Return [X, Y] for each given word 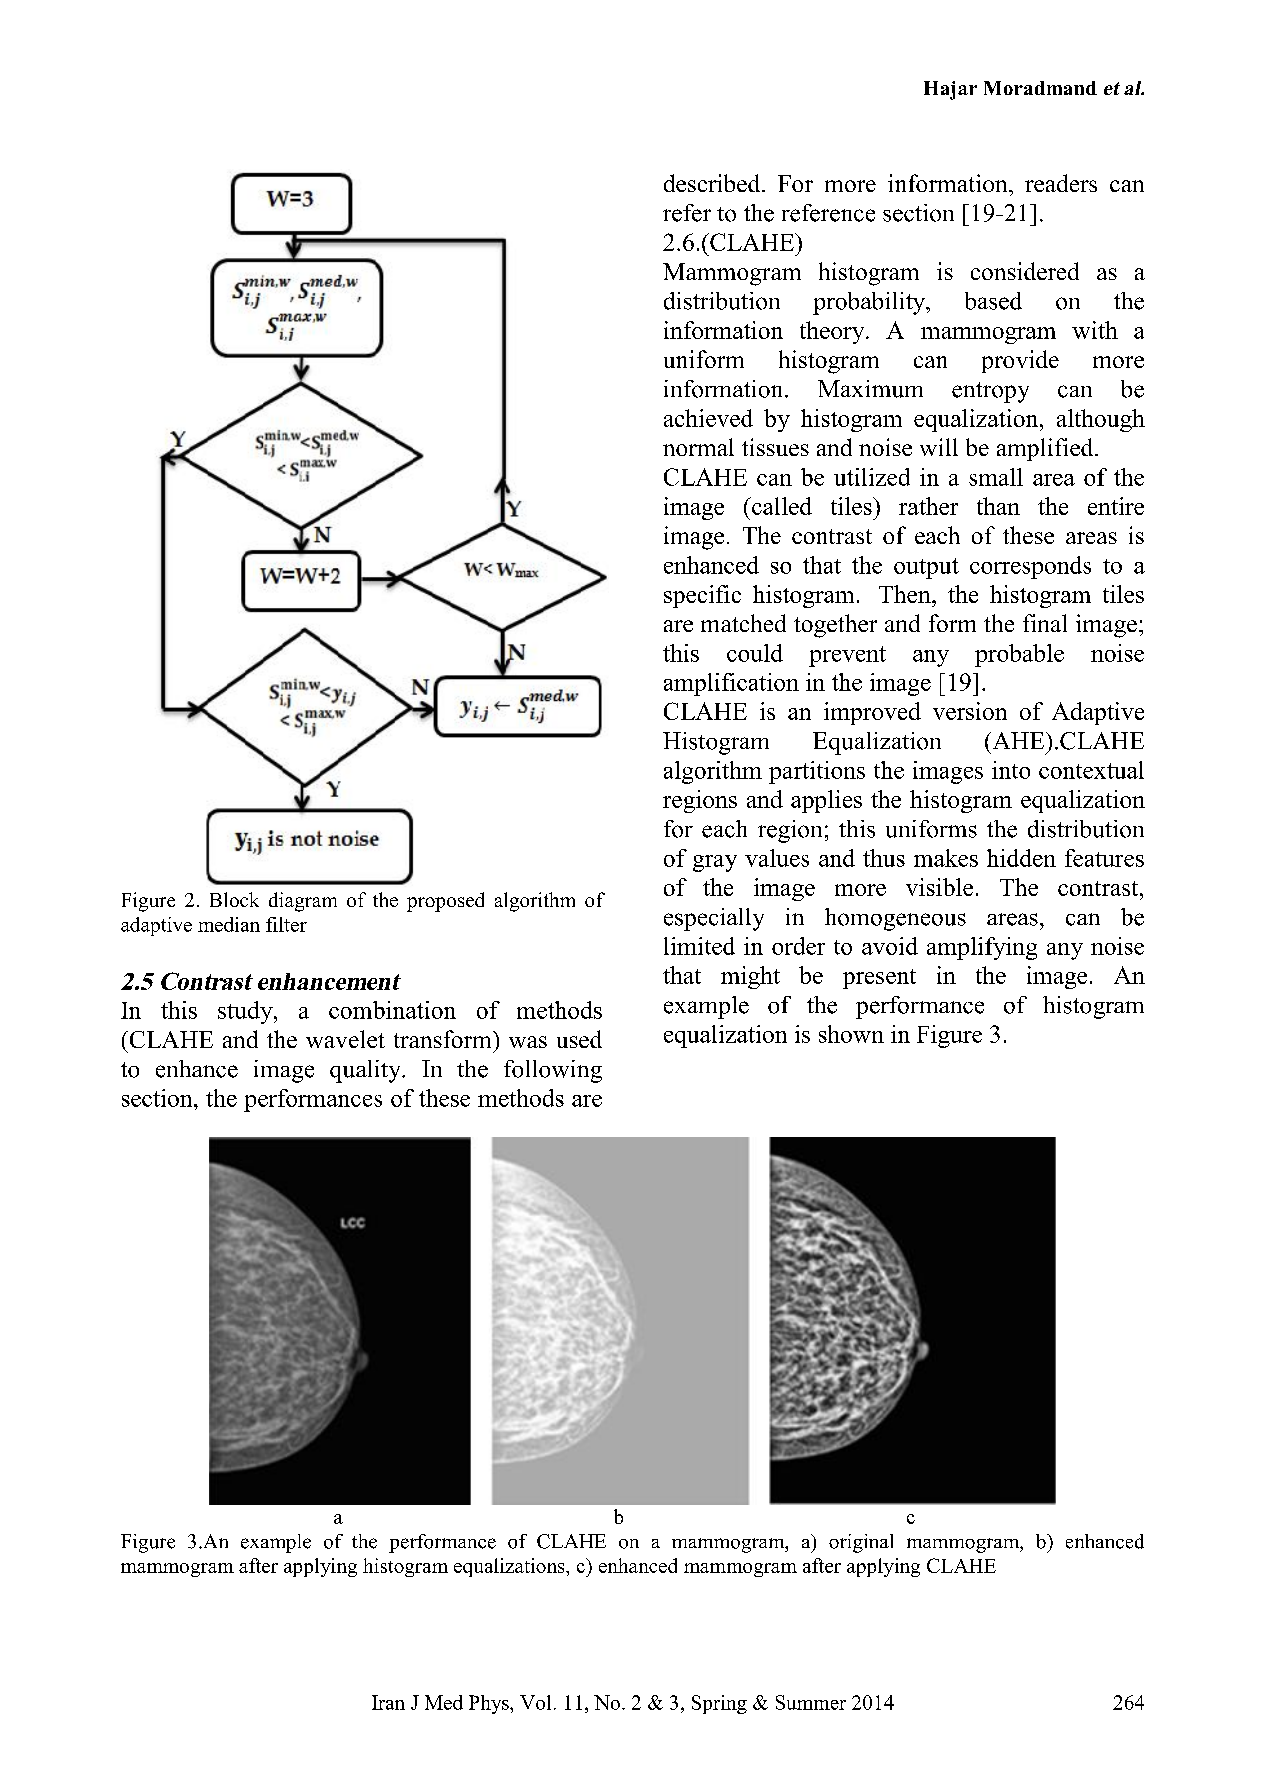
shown [851, 1034]
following [553, 1071]
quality [366, 1071]
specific [702, 596]
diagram [303, 902]
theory [833, 332]
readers [1061, 183]
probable [1019, 655]
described [713, 183]
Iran [388, 1702]
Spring [719, 1704]
